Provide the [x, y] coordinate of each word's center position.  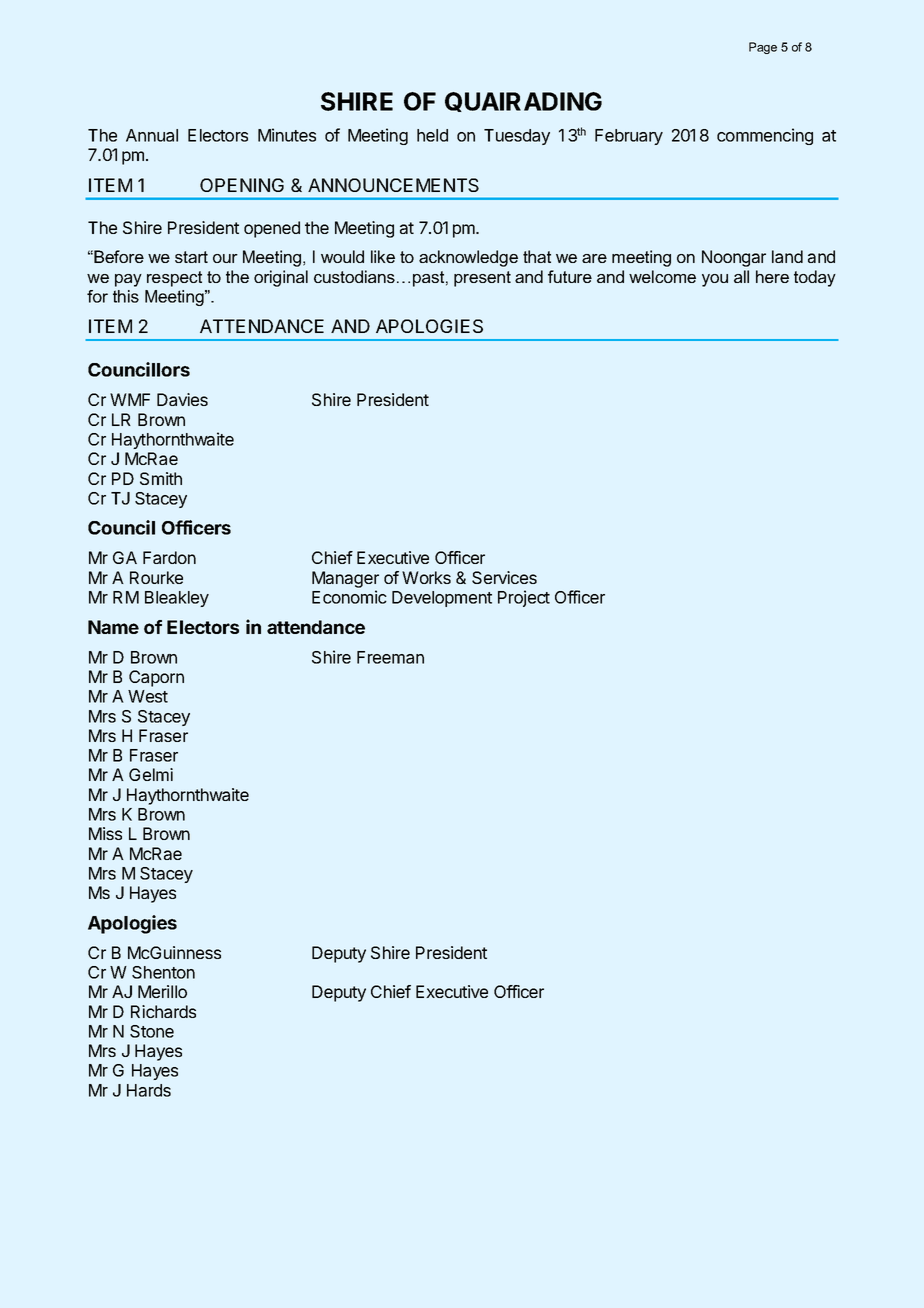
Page [763, 48]
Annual [152, 135]
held [432, 135]
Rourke [156, 577]
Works [426, 577]
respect [174, 279]
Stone [152, 1031]
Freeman [390, 657]
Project [524, 598]
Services [504, 577]
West [148, 696]
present [482, 279]
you [715, 280]
